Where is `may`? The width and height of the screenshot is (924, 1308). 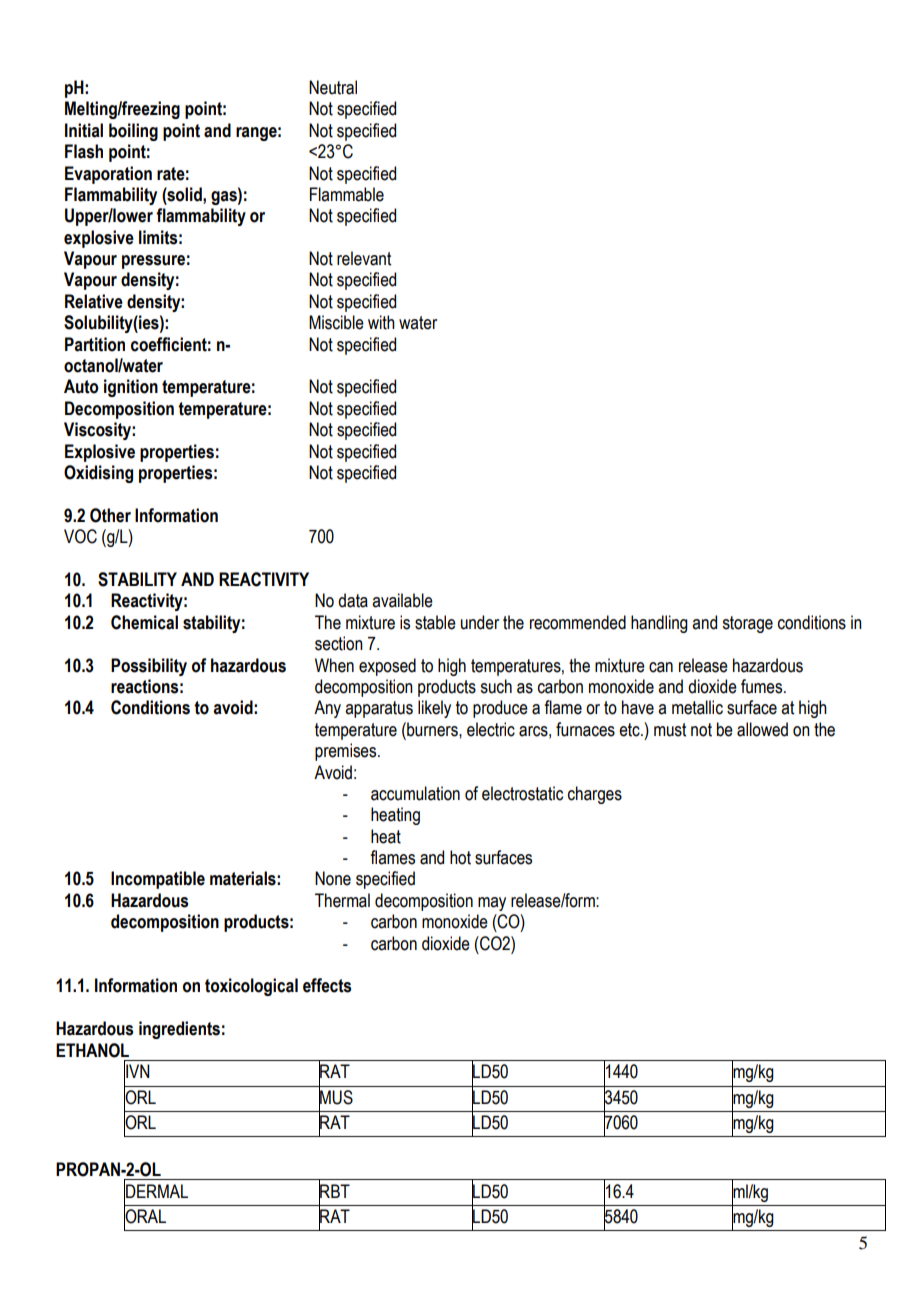
may is located at coordinates (492, 904).
